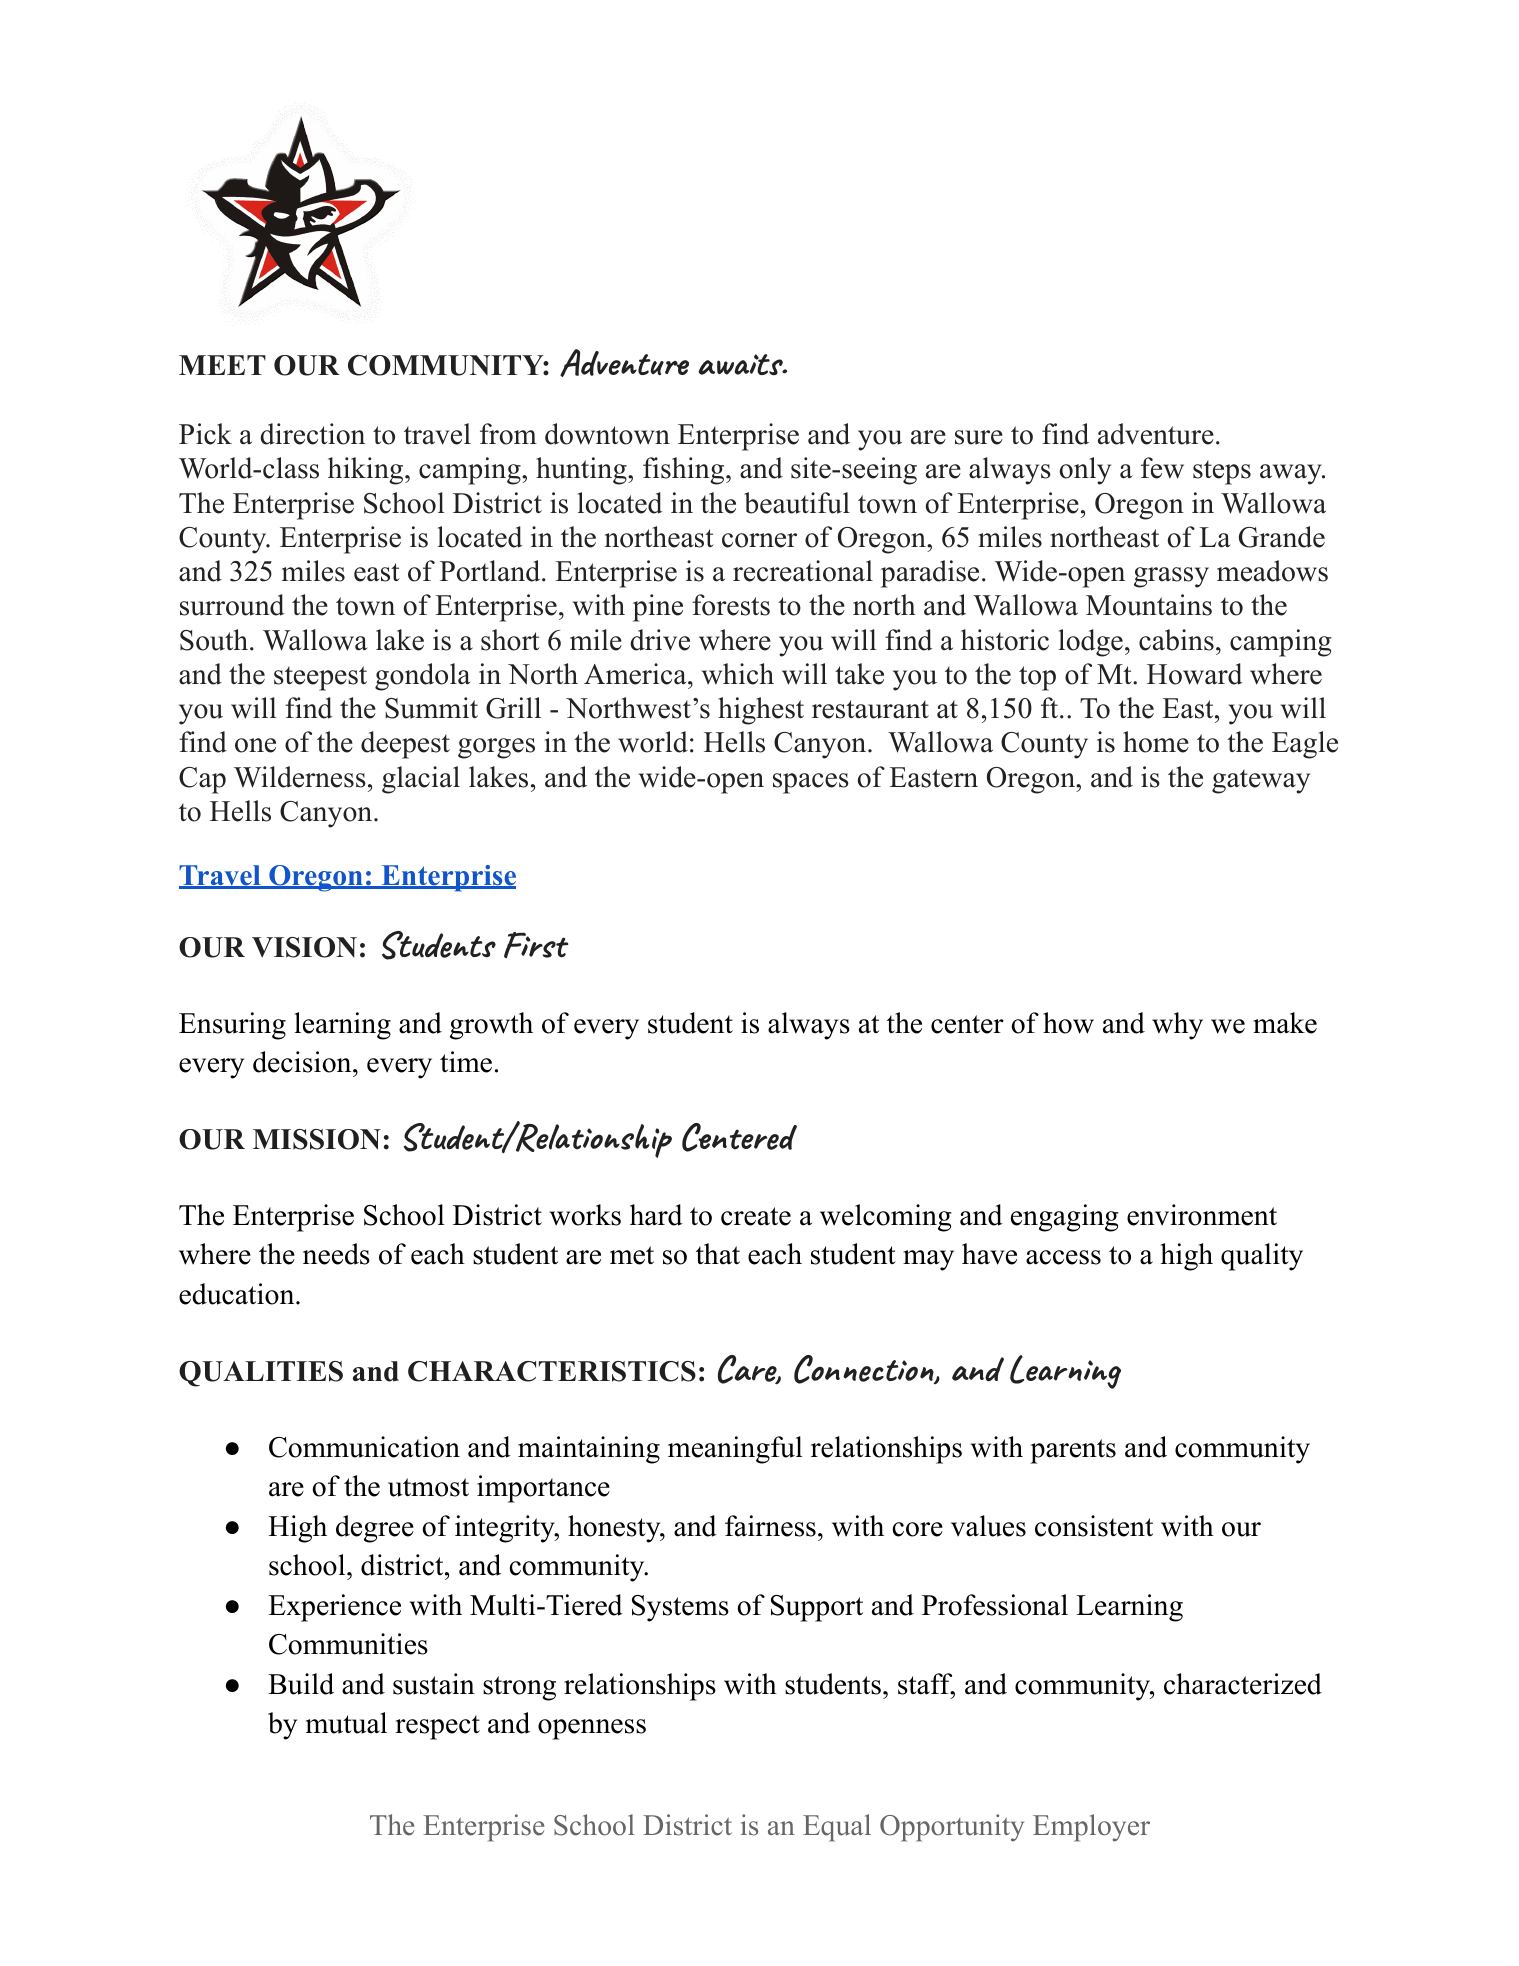 The width and height of the screenshot is (1519, 1966). What do you see at coordinates (346, 1723) in the screenshot?
I see `mutual` at bounding box center [346, 1723].
